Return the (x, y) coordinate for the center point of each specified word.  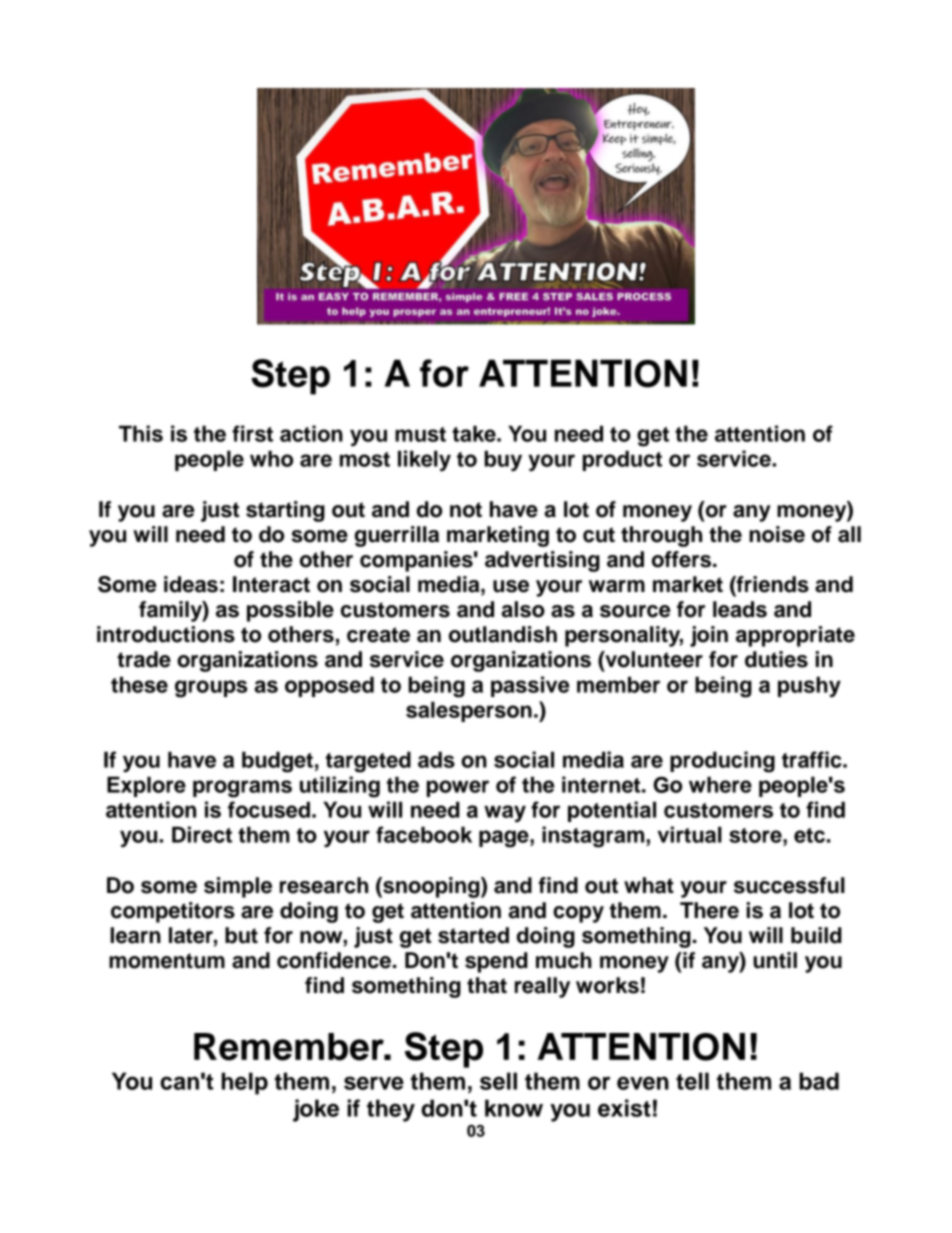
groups (211, 689)
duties (776, 659)
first (252, 433)
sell (498, 1081)
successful (789, 885)
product (622, 460)
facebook (424, 834)
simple (238, 887)
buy (503, 460)
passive (530, 686)
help (245, 1083)
